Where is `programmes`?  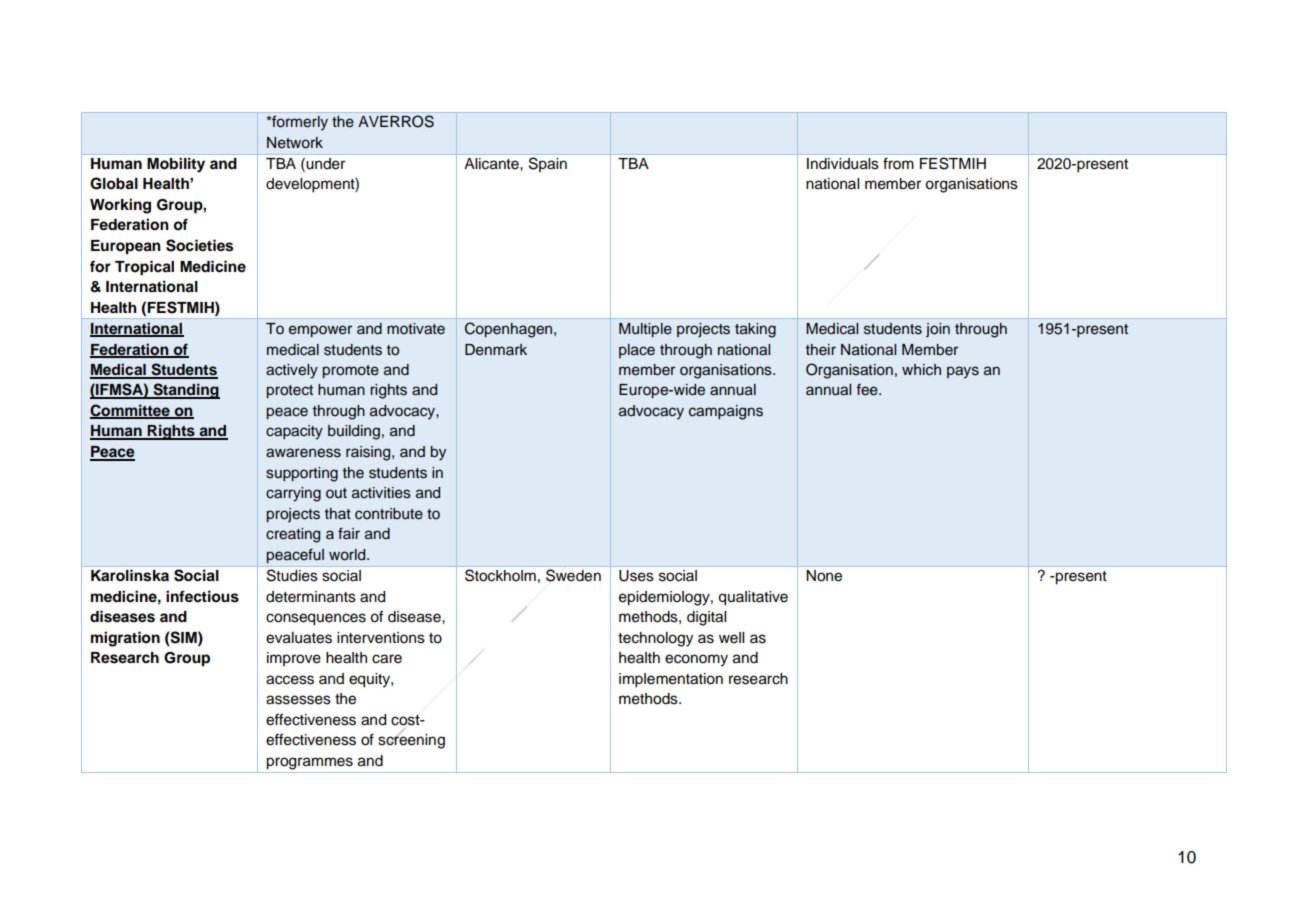
programmes is located at coordinates (309, 763).
